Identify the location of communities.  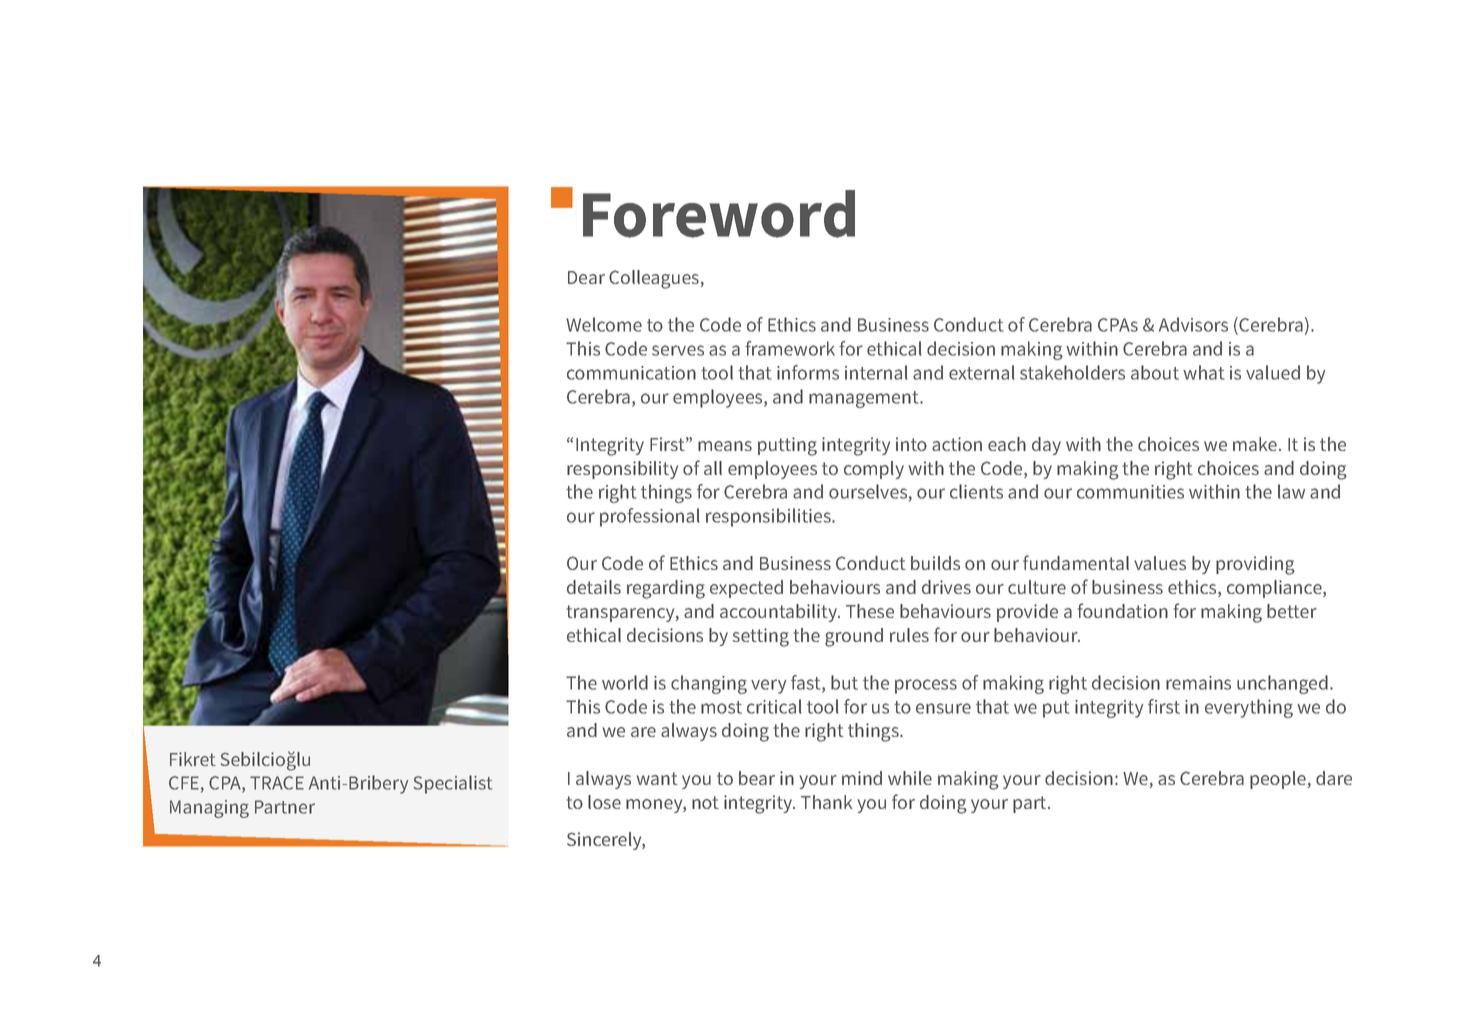
(1130, 492).
